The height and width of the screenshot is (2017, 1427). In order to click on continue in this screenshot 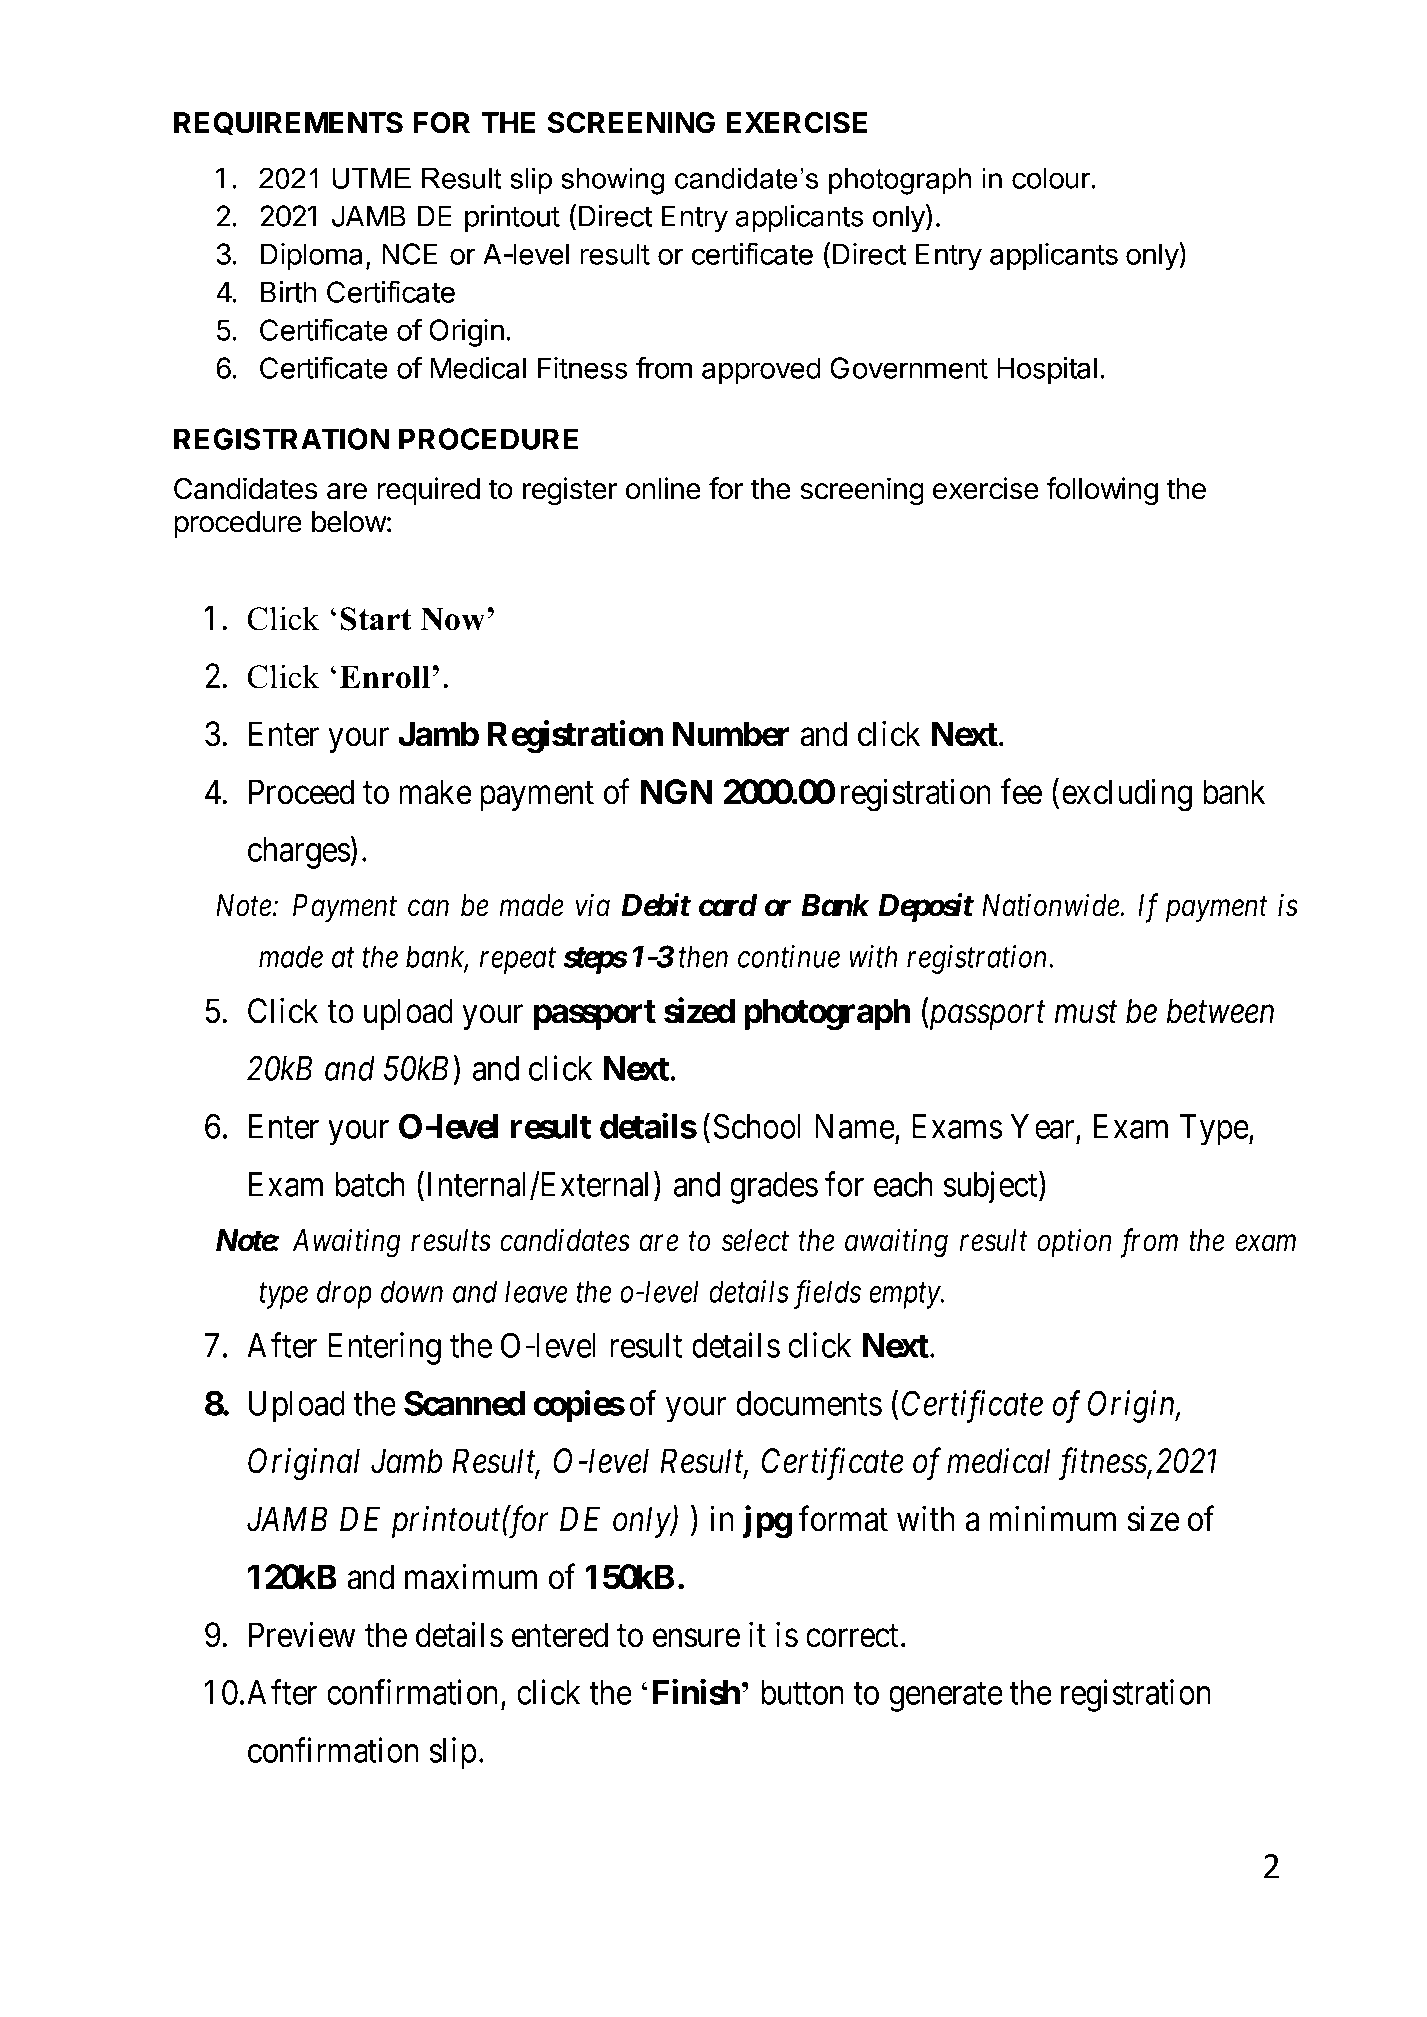, I will do `click(789, 957)`.
